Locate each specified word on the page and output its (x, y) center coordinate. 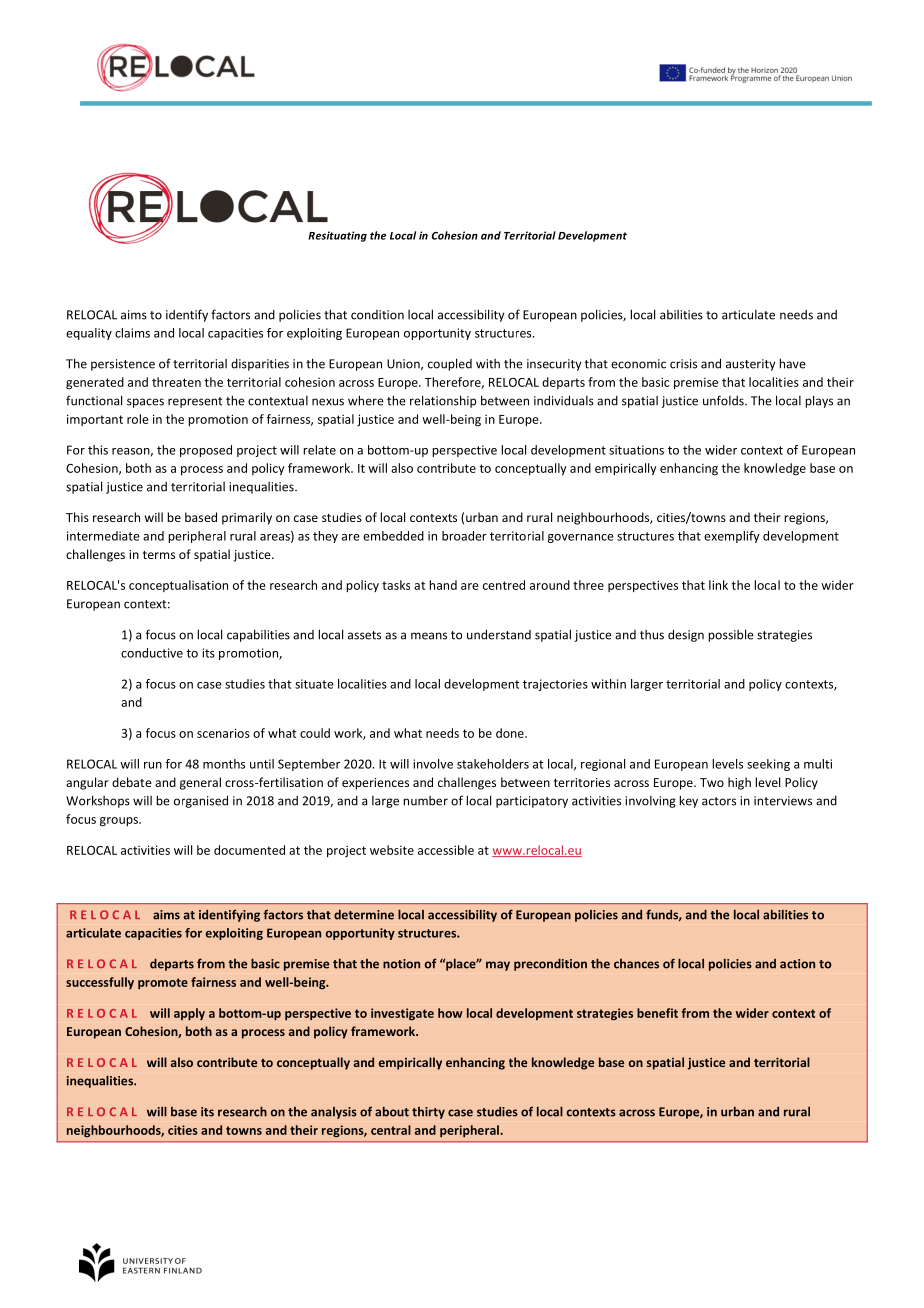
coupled (450, 364)
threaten (176, 382)
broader (464, 536)
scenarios (223, 733)
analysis (334, 1113)
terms (159, 555)
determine (364, 915)
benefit (657, 1013)
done (511, 733)
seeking (768, 765)
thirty (428, 1113)
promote (163, 983)
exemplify (732, 537)
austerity (750, 365)
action (797, 964)
